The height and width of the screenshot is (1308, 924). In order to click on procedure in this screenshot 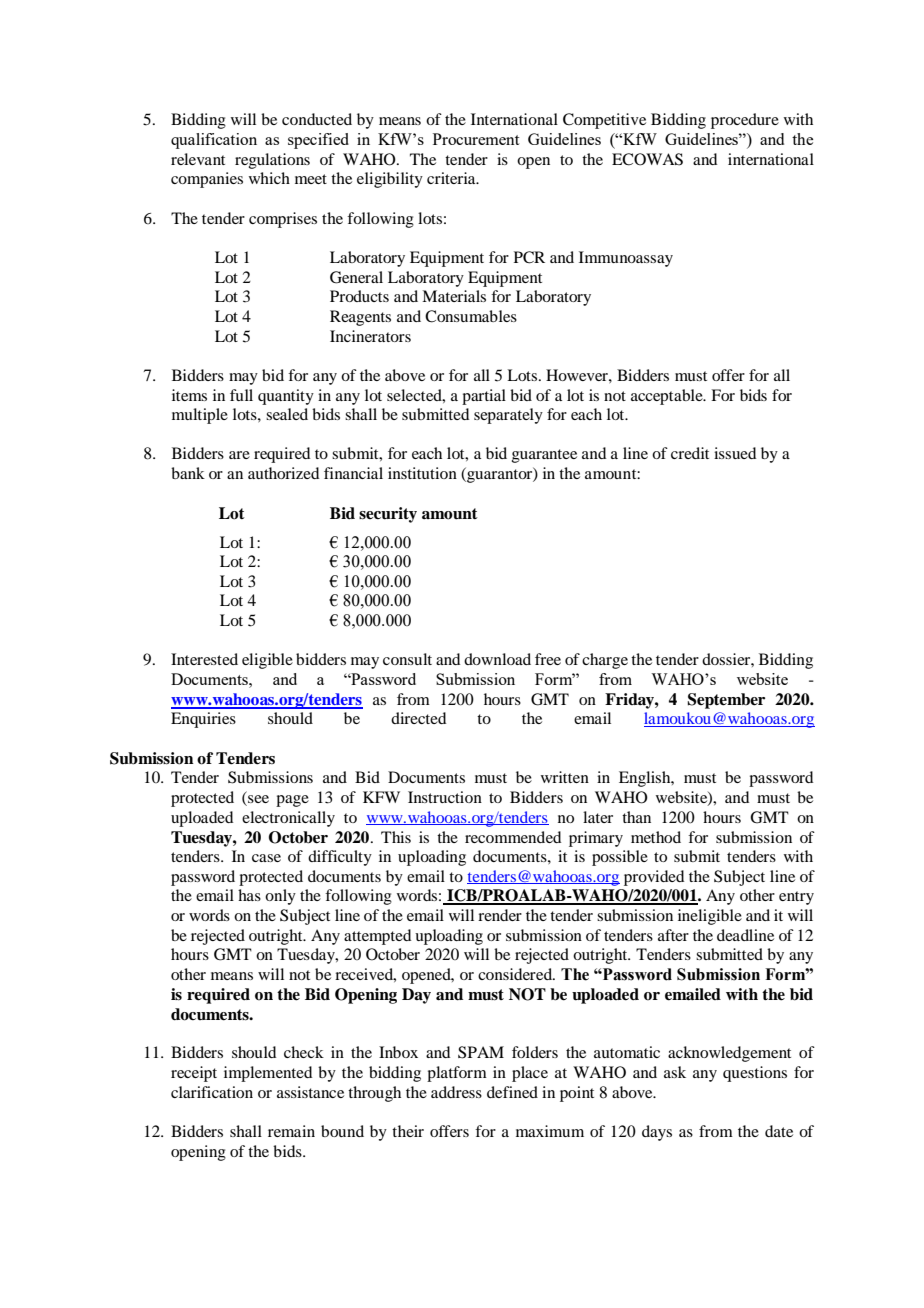, I will do `click(745, 121)`.
